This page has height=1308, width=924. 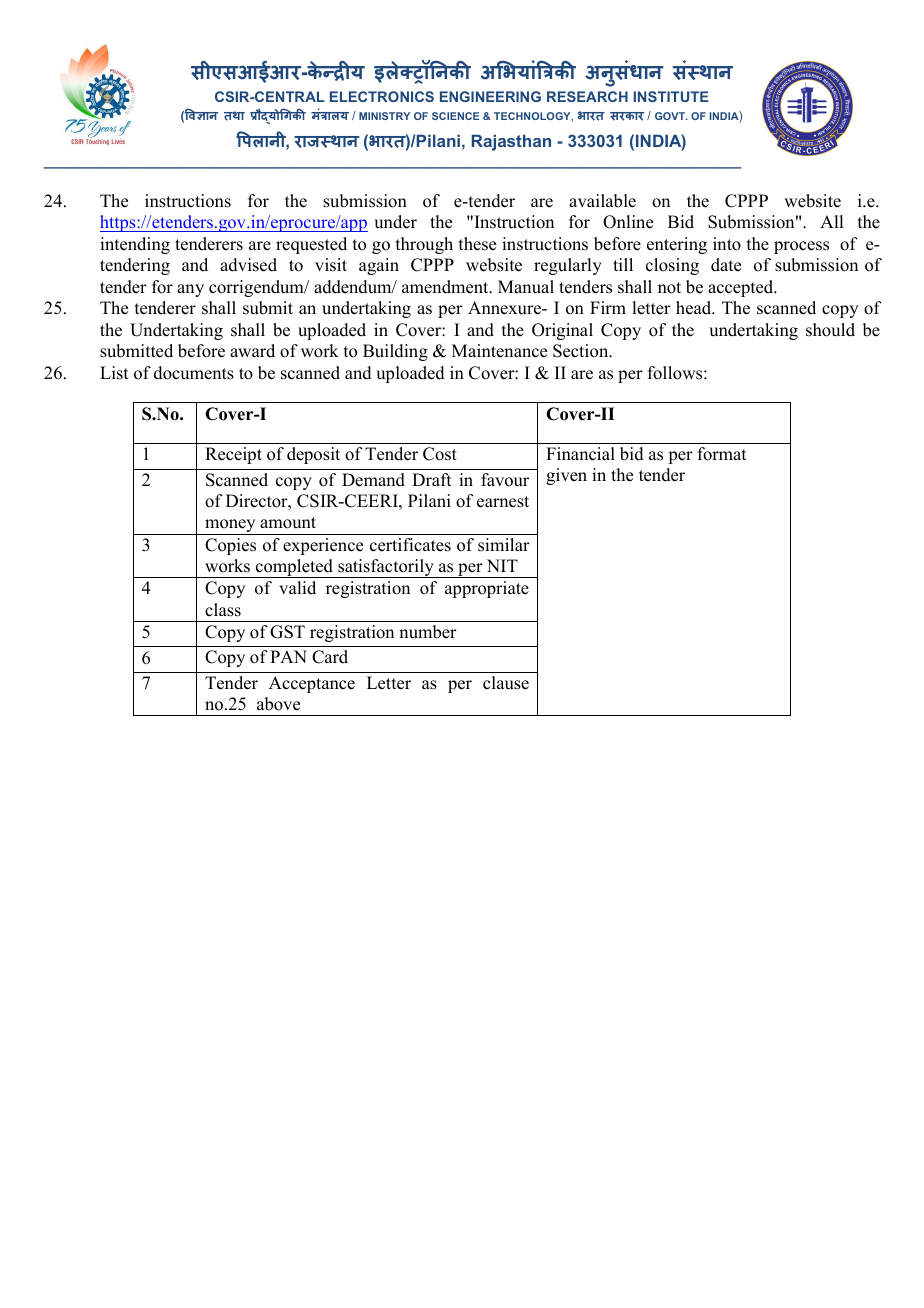 I want to click on above, so click(x=278, y=704).
